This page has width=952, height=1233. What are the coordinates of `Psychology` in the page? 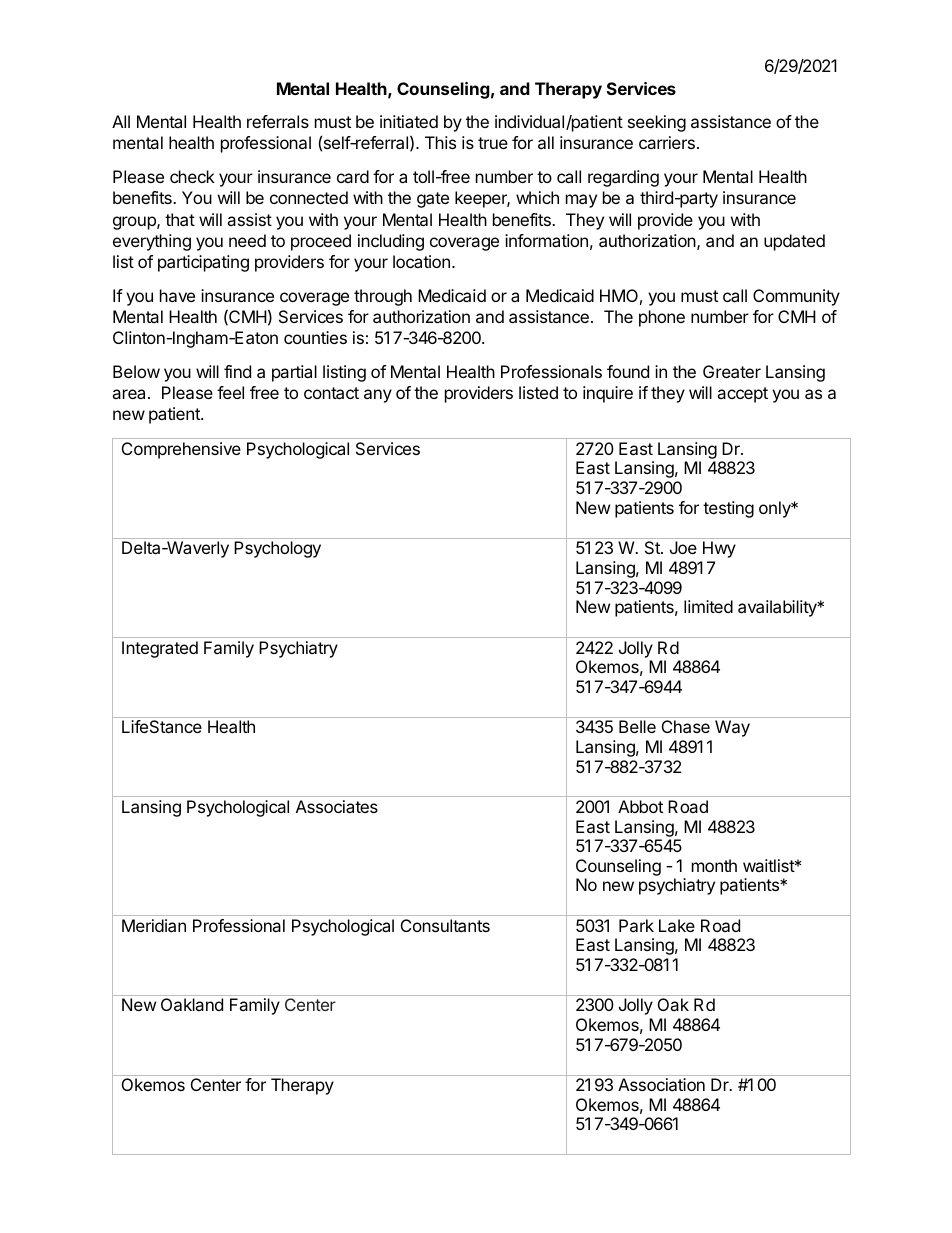 It's located at (277, 549).
